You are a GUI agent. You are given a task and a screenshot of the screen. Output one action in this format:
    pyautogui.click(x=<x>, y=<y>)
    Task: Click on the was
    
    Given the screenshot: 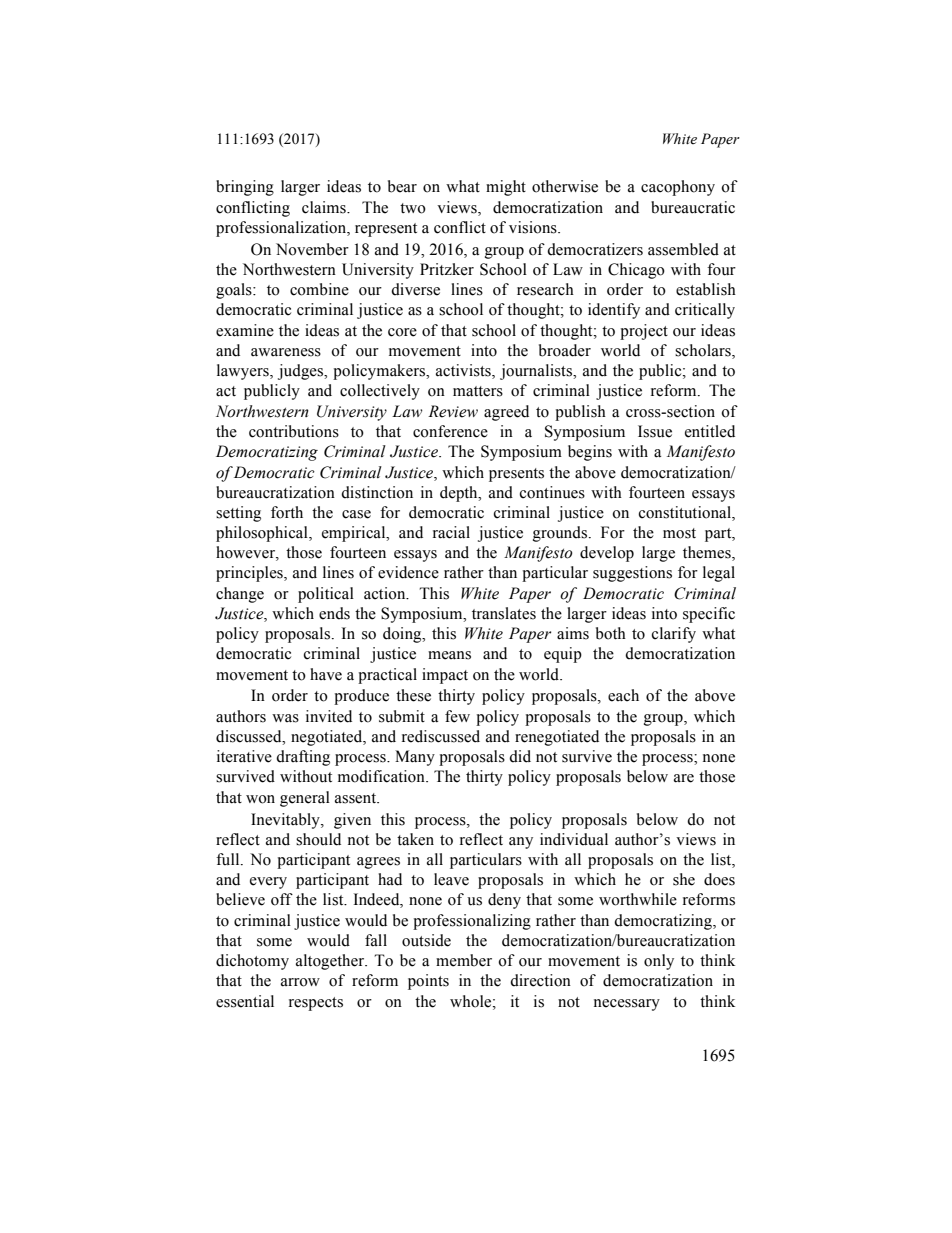 What is the action you would take?
    pyautogui.click(x=285, y=718)
